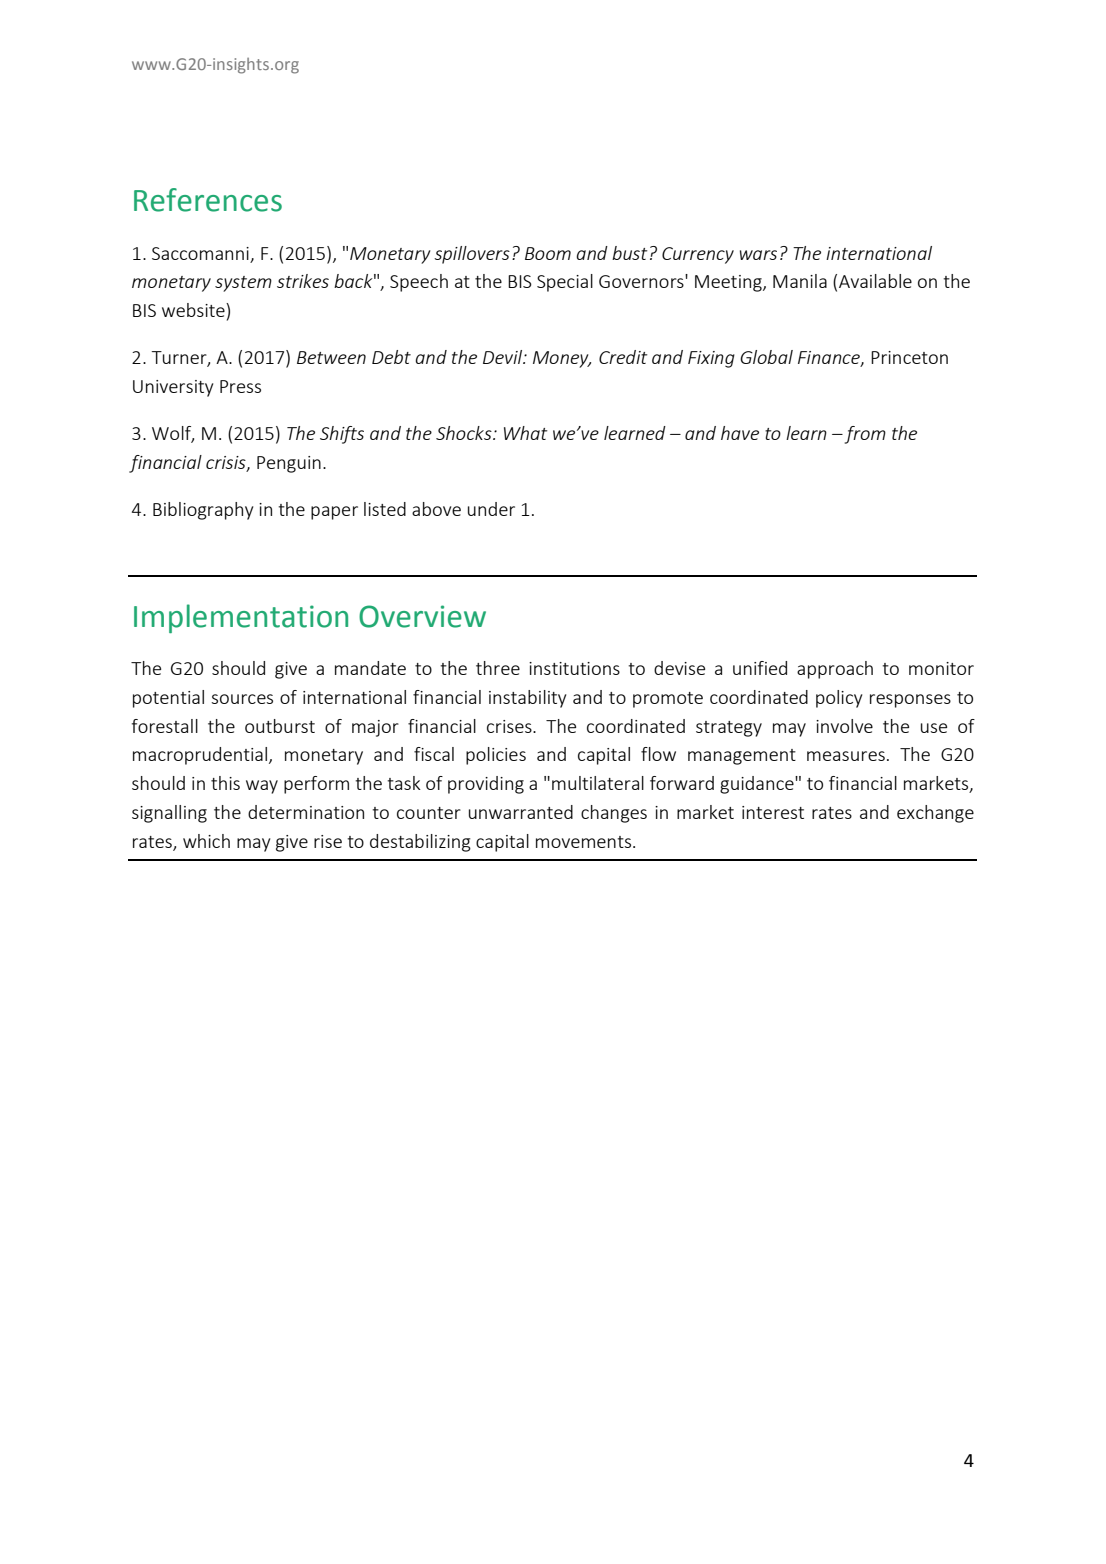  What do you see at coordinates (240, 386) in the screenshot?
I see `Press` at bounding box center [240, 386].
